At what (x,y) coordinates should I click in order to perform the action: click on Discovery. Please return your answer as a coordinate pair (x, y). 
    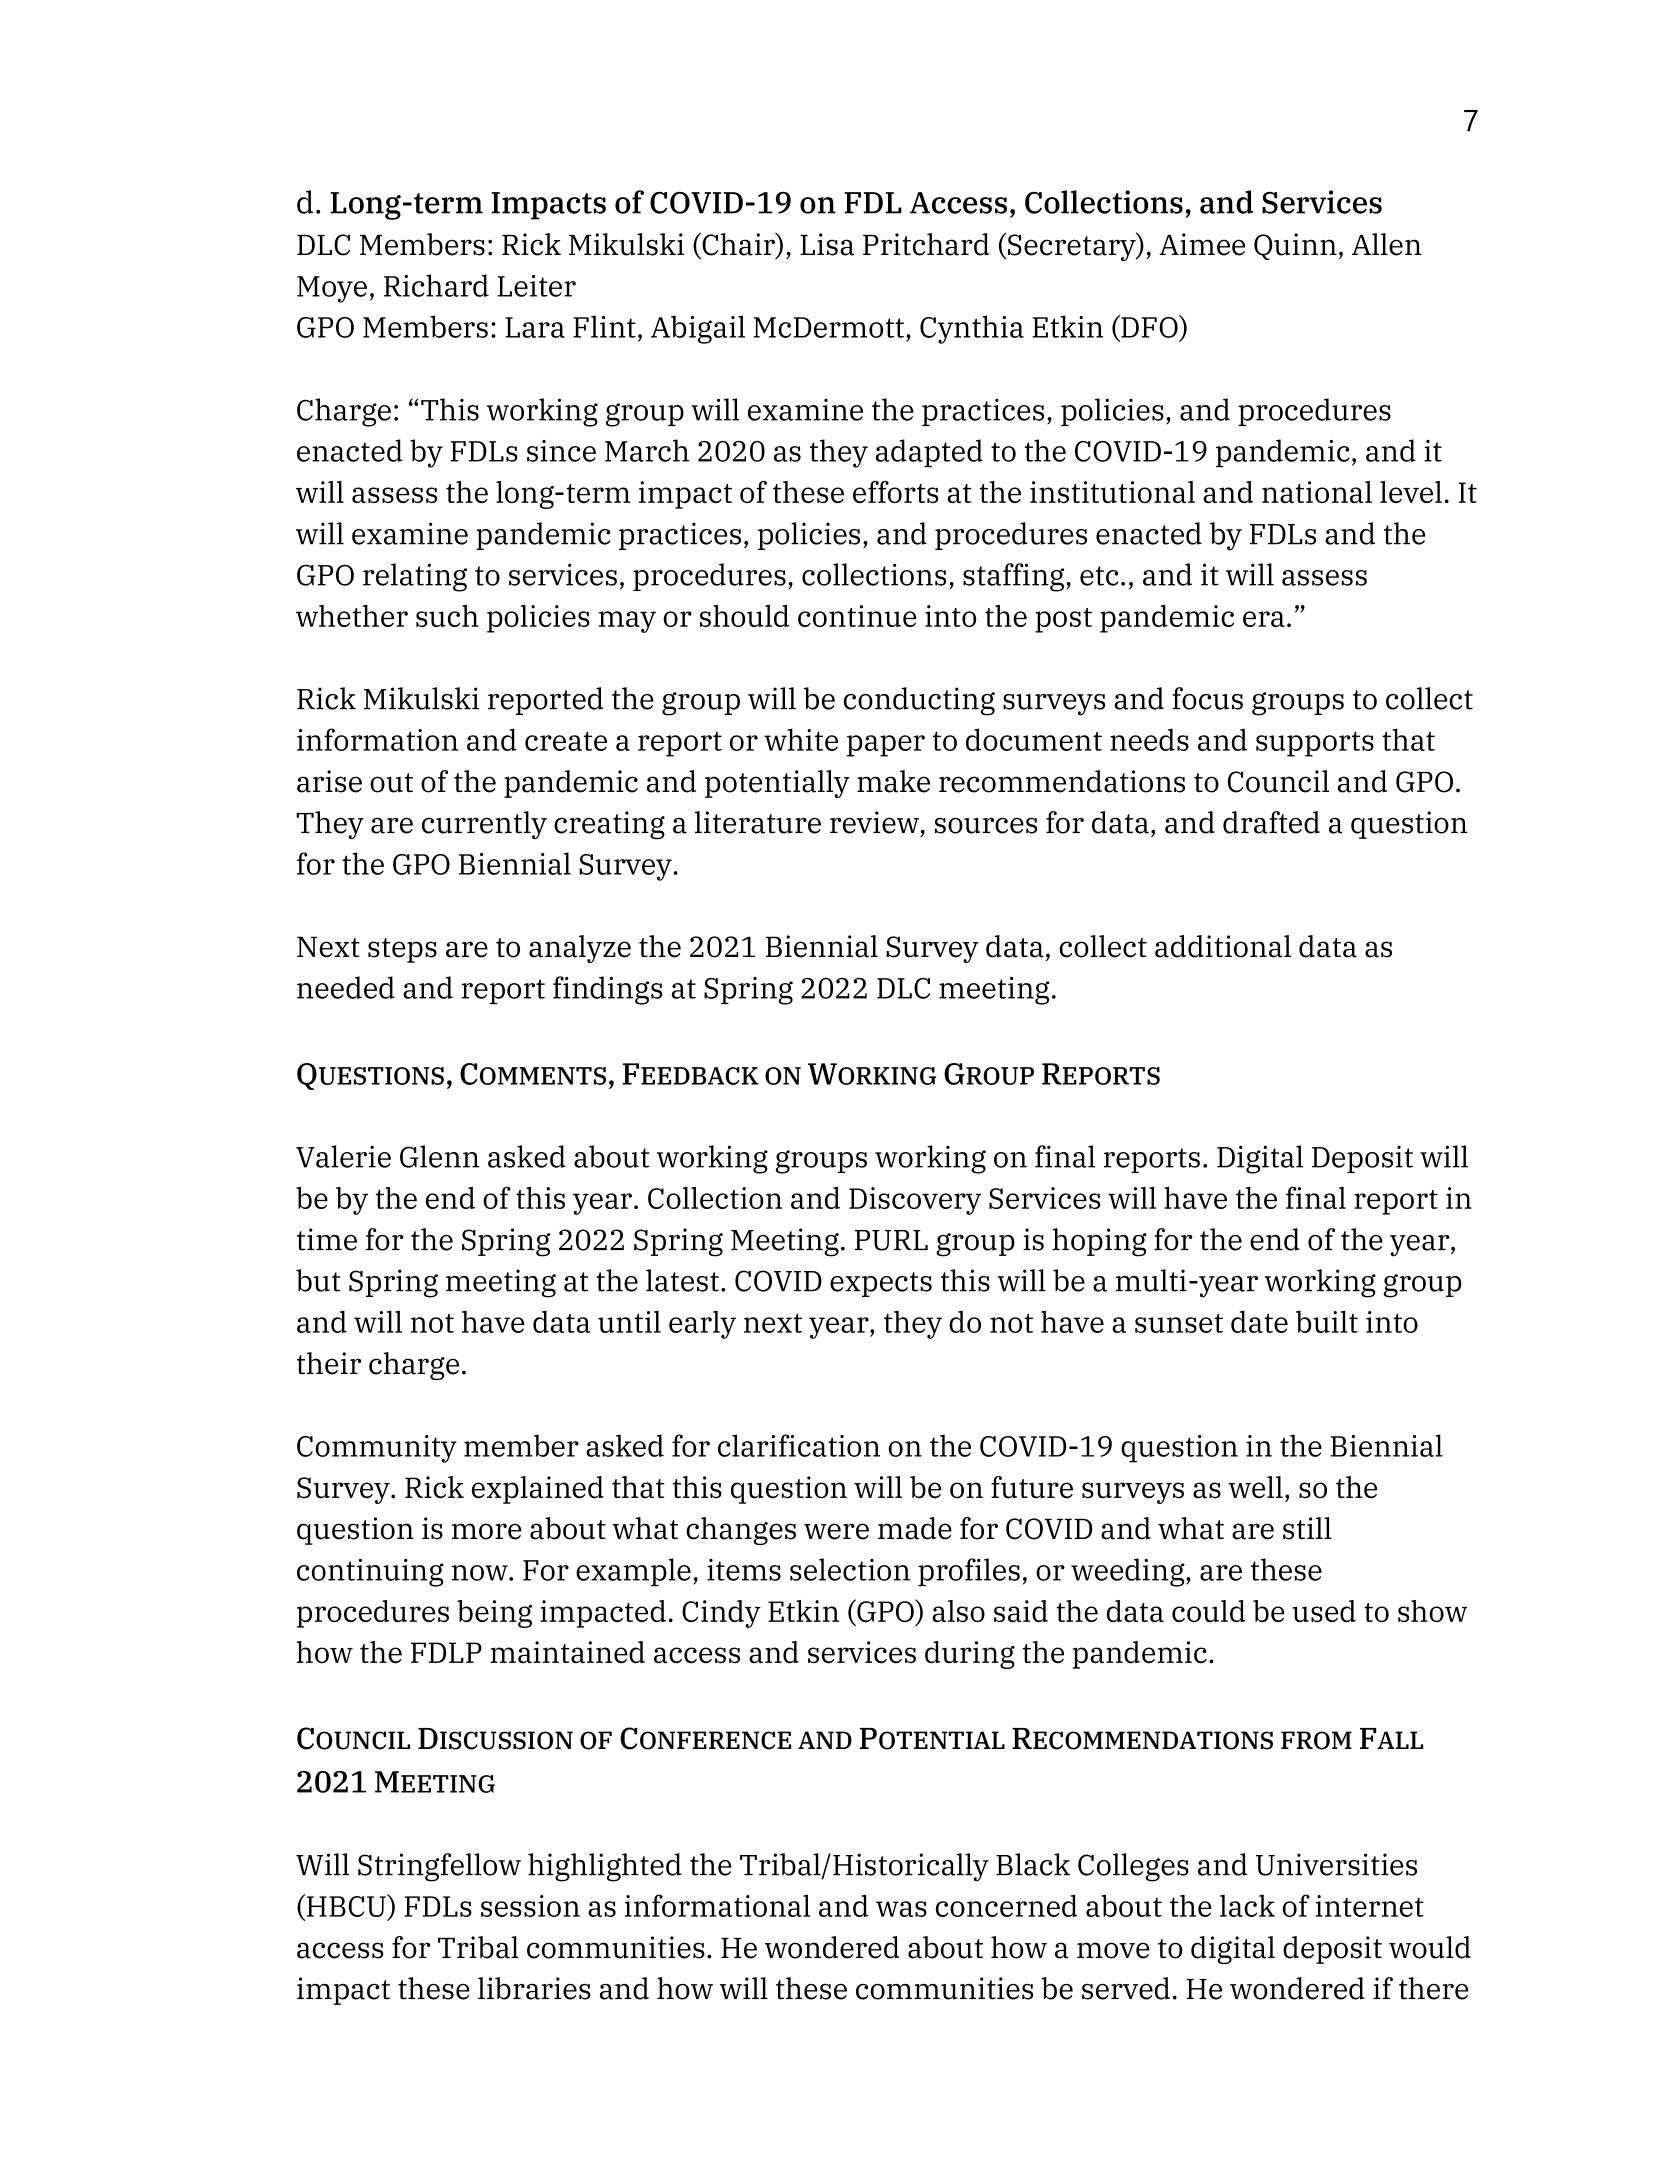
    Looking at the image, I should click on (915, 1201).
